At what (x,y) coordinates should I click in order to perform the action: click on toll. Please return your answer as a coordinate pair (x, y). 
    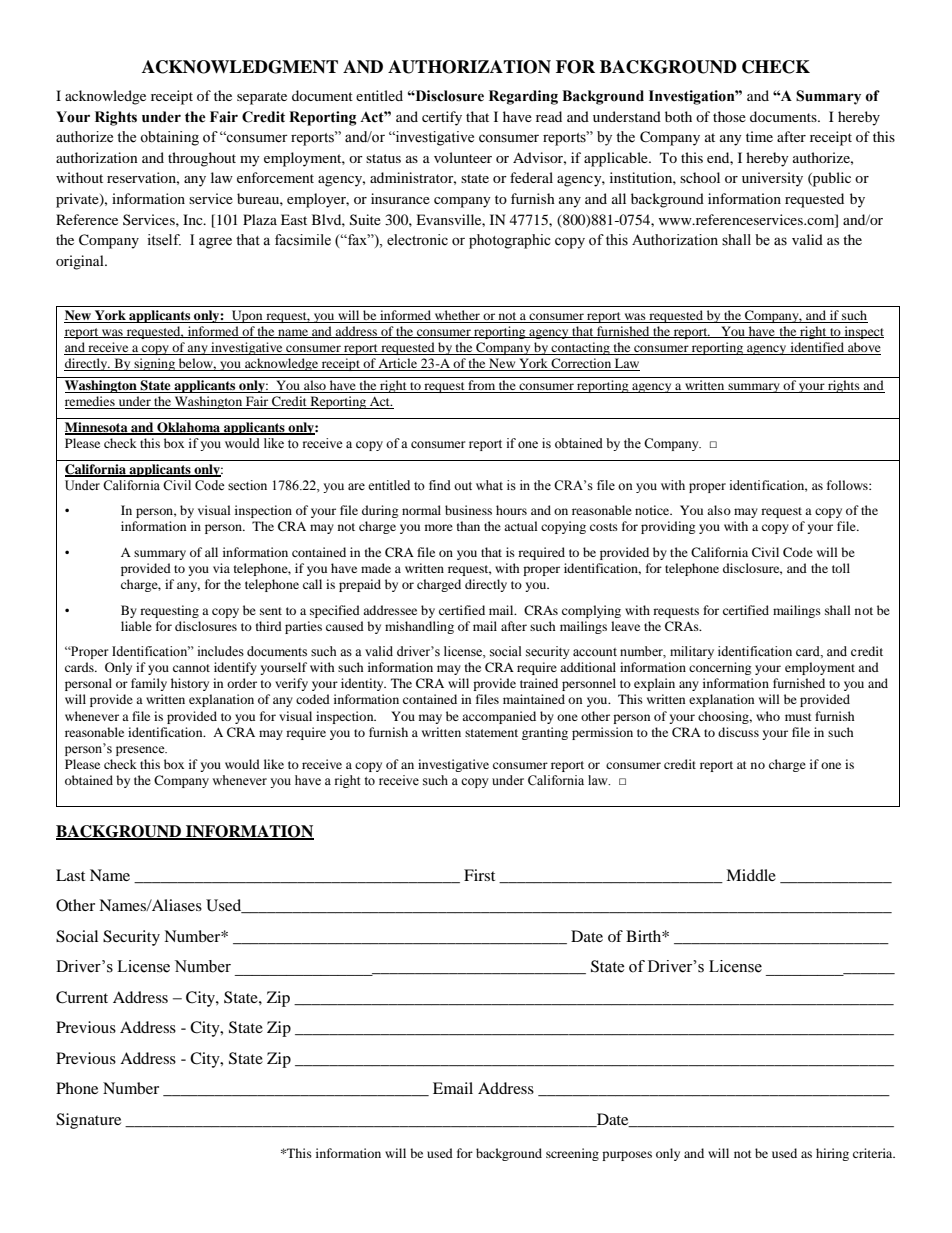
    Looking at the image, I should click on (841, 568).
